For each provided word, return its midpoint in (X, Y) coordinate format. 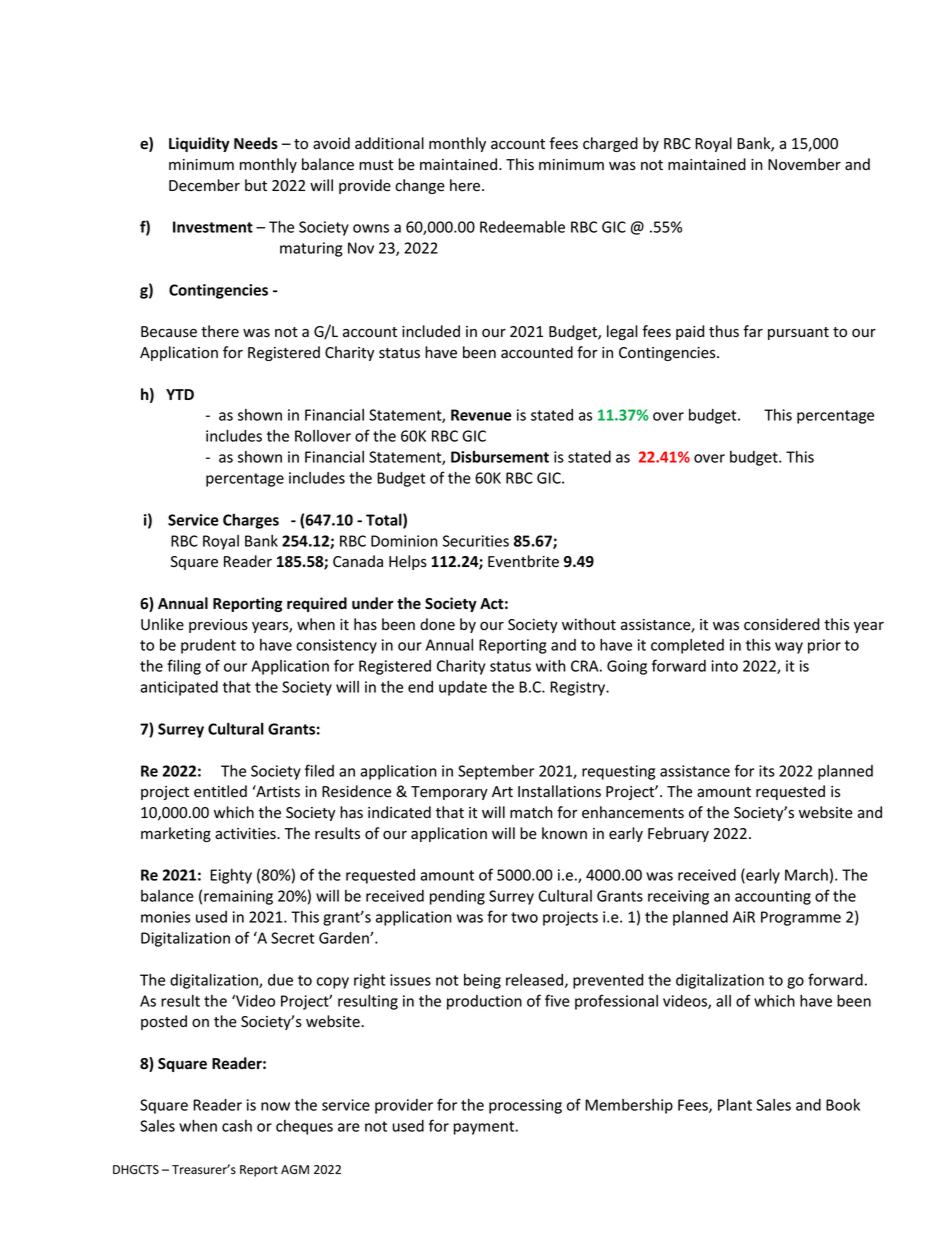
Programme (801, 918)
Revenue (481, 415)
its (767, 771)
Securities (476, 541)
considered (781, 624)
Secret (292, 938)
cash (237, 1126)
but (256, 185)
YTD (180, 394)
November (804, 164)
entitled (220, 791)
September (496, 772)
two (524, 917)
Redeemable (522, 227)
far (753, 331)
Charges (251, 521)
